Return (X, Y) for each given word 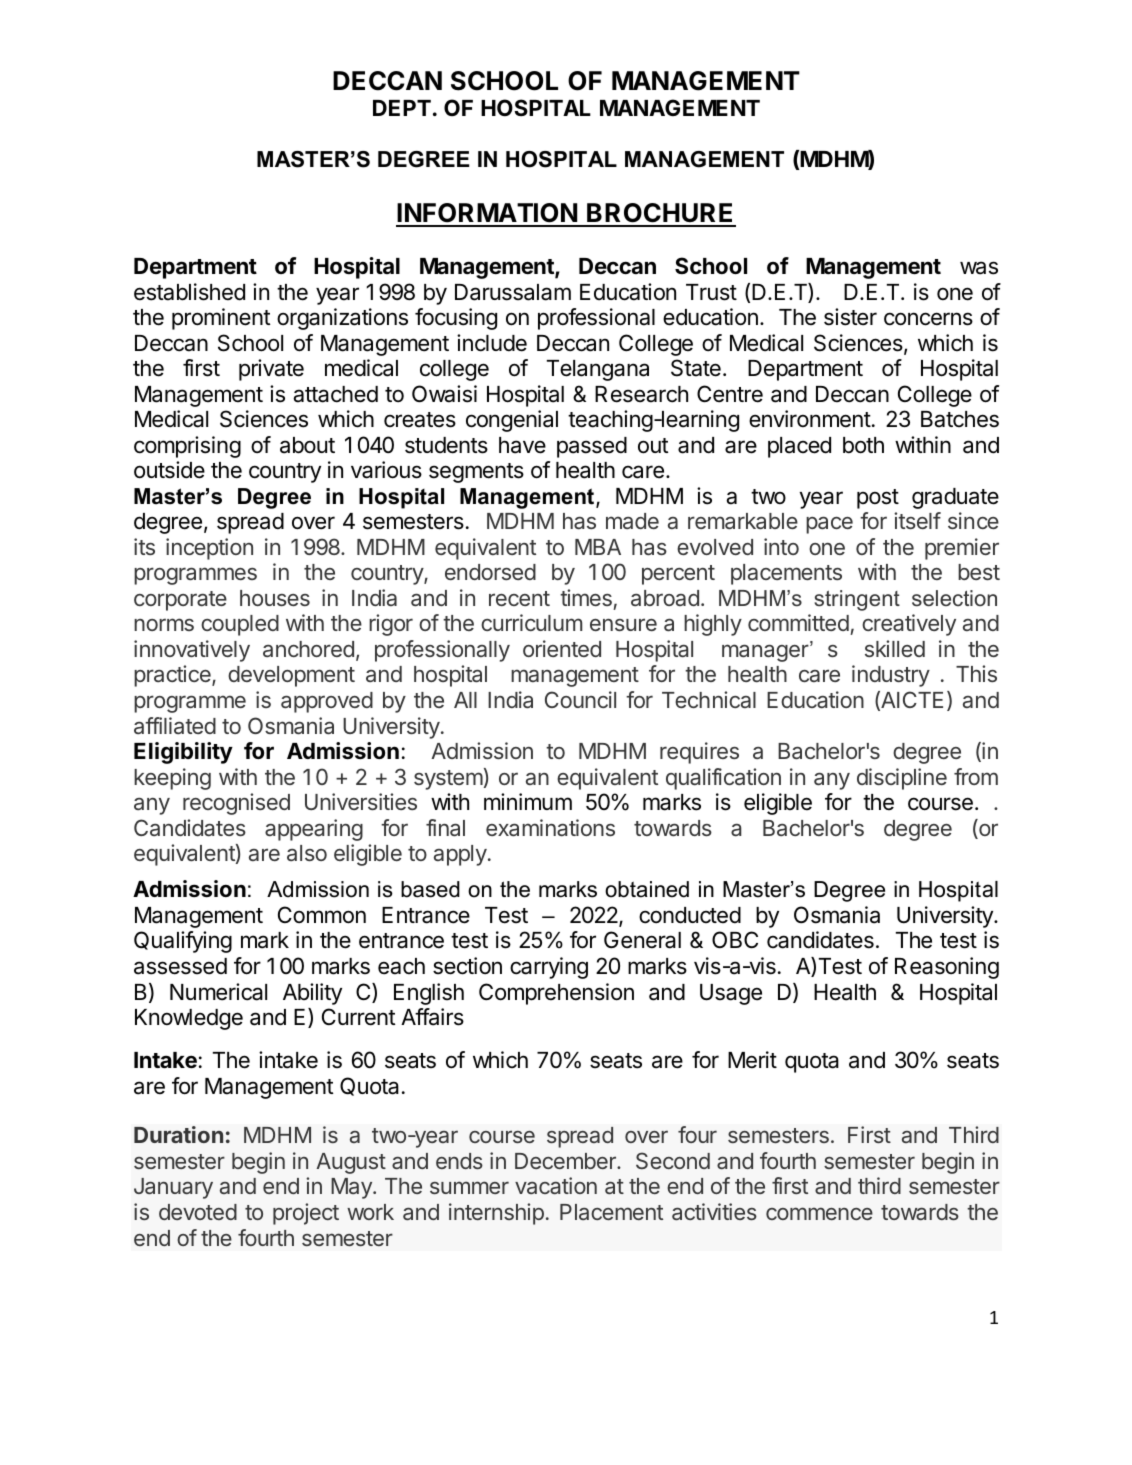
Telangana (598, 370)
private (271, 370)
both (863, 445)
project (306, 1214)
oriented (562, 648)
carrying (549, 968)
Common (322, 915)
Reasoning (947, 968)
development (291, 676)
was (979, 268)
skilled (895, 648)
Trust (711, 292)
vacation (556, 1185)
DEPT (402, 108)
